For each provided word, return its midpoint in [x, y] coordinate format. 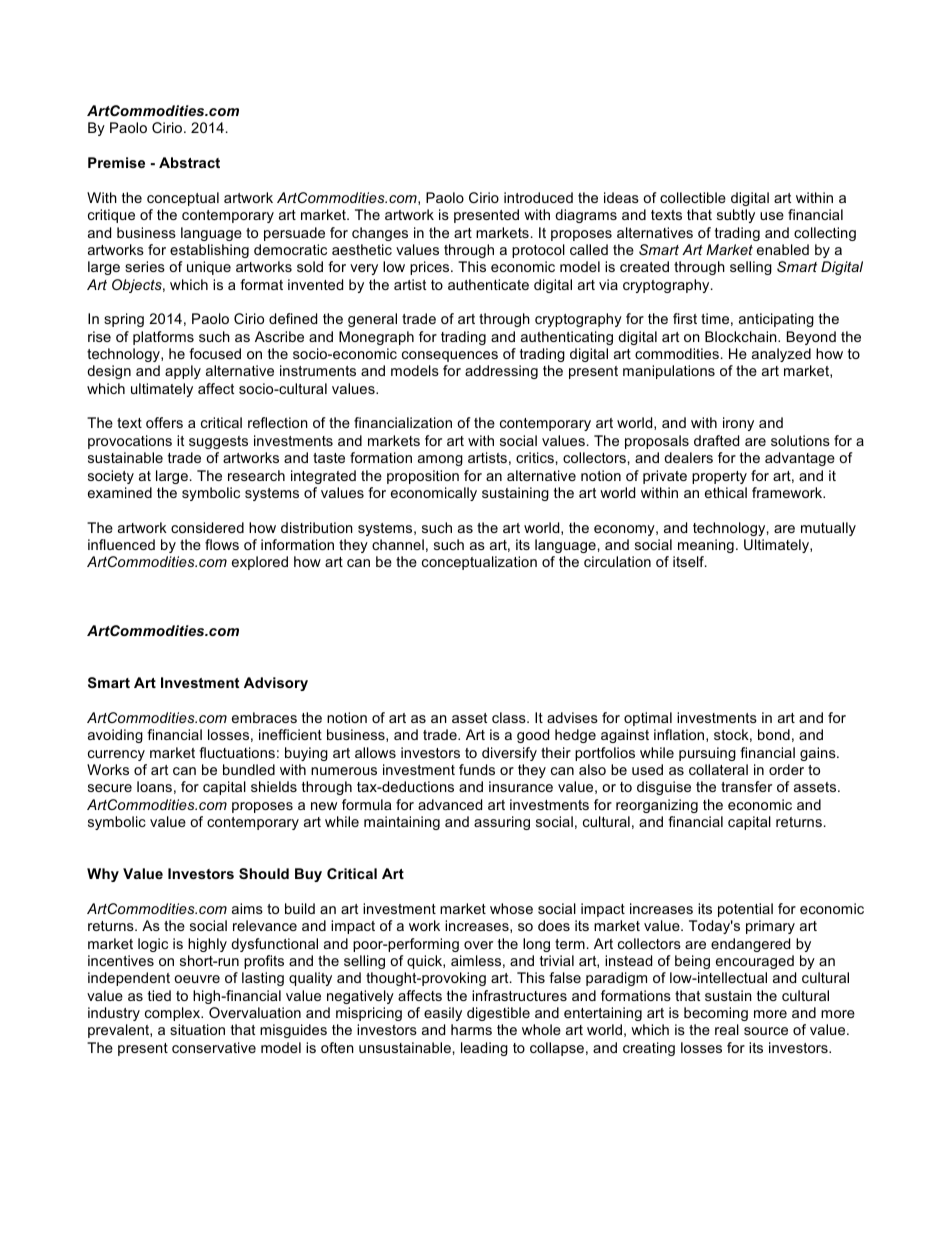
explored [260, 563]
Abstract [189, 162]
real [727, 1029]
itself [690, 561]
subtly [736, 216]
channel [398, 544]
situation [197, 1029]
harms [471, 1029]
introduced [538, 197]
